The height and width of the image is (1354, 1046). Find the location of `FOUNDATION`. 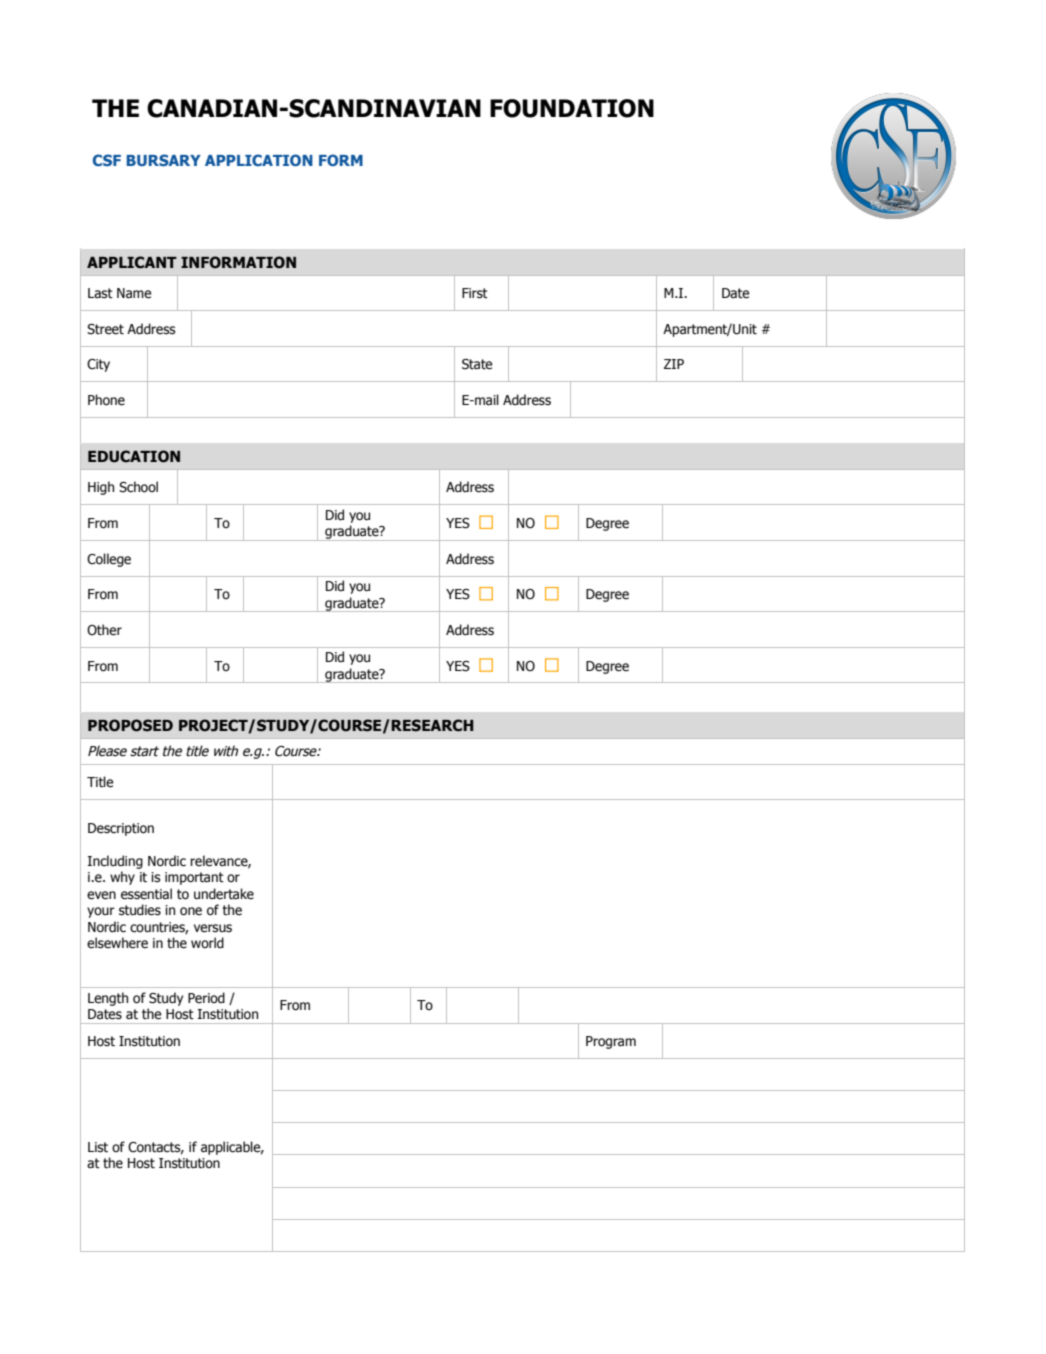

FOUNDATION is located at coordinates (572, 108).
